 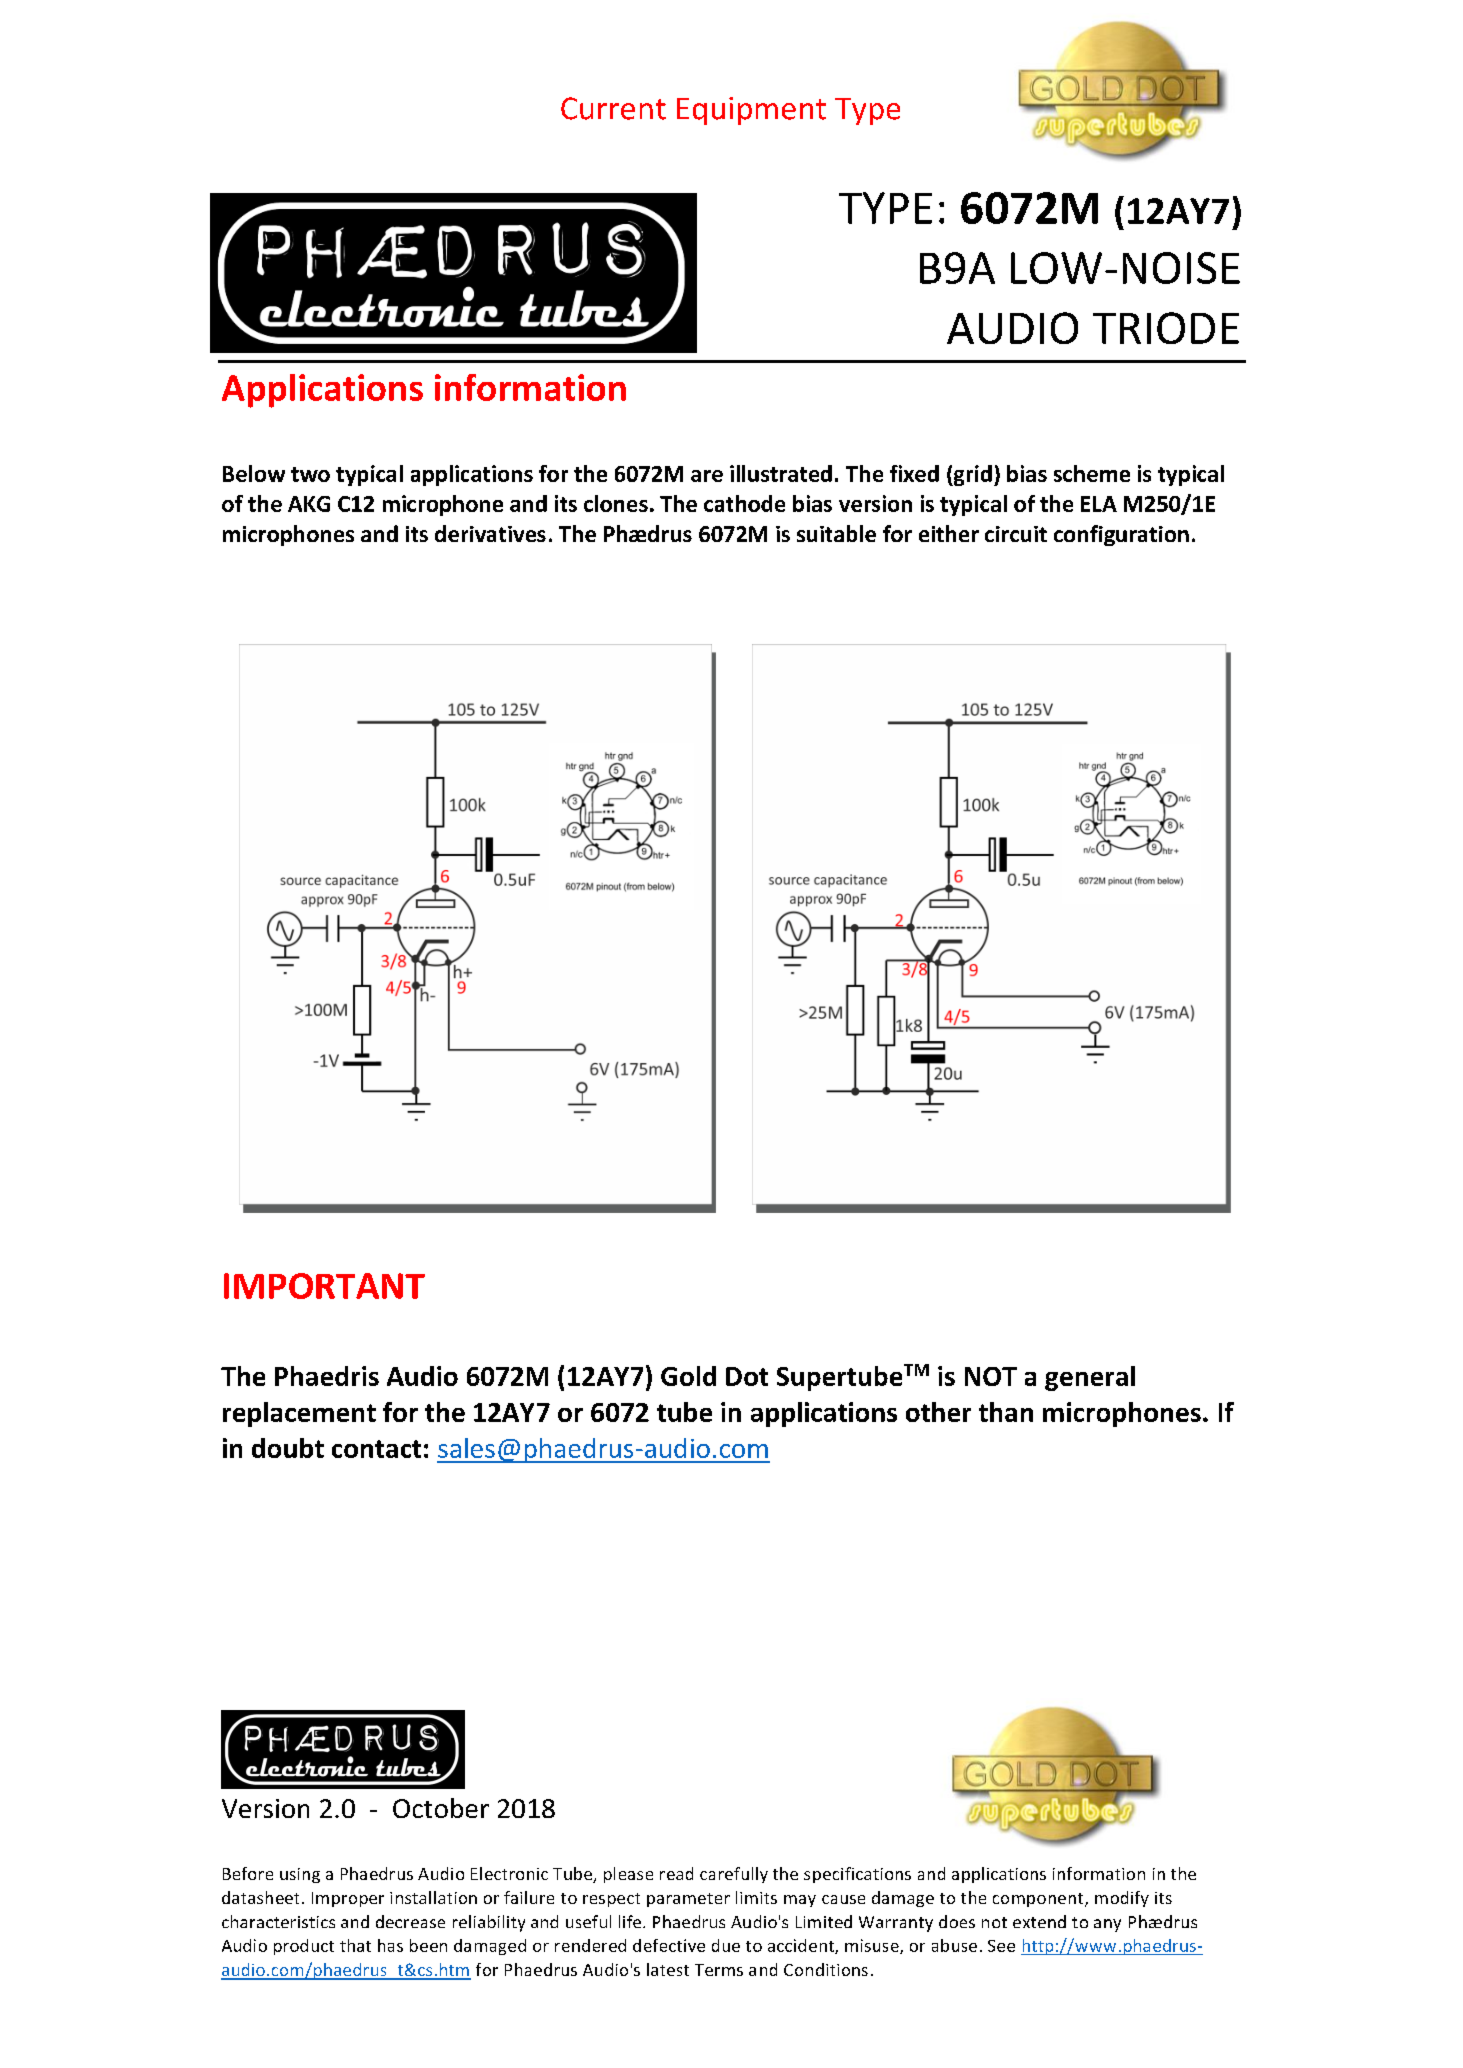 What do you see at coordinates (688, 1900) in the screenshot?
I see `parameter` at bounding box center [688, 1900].
